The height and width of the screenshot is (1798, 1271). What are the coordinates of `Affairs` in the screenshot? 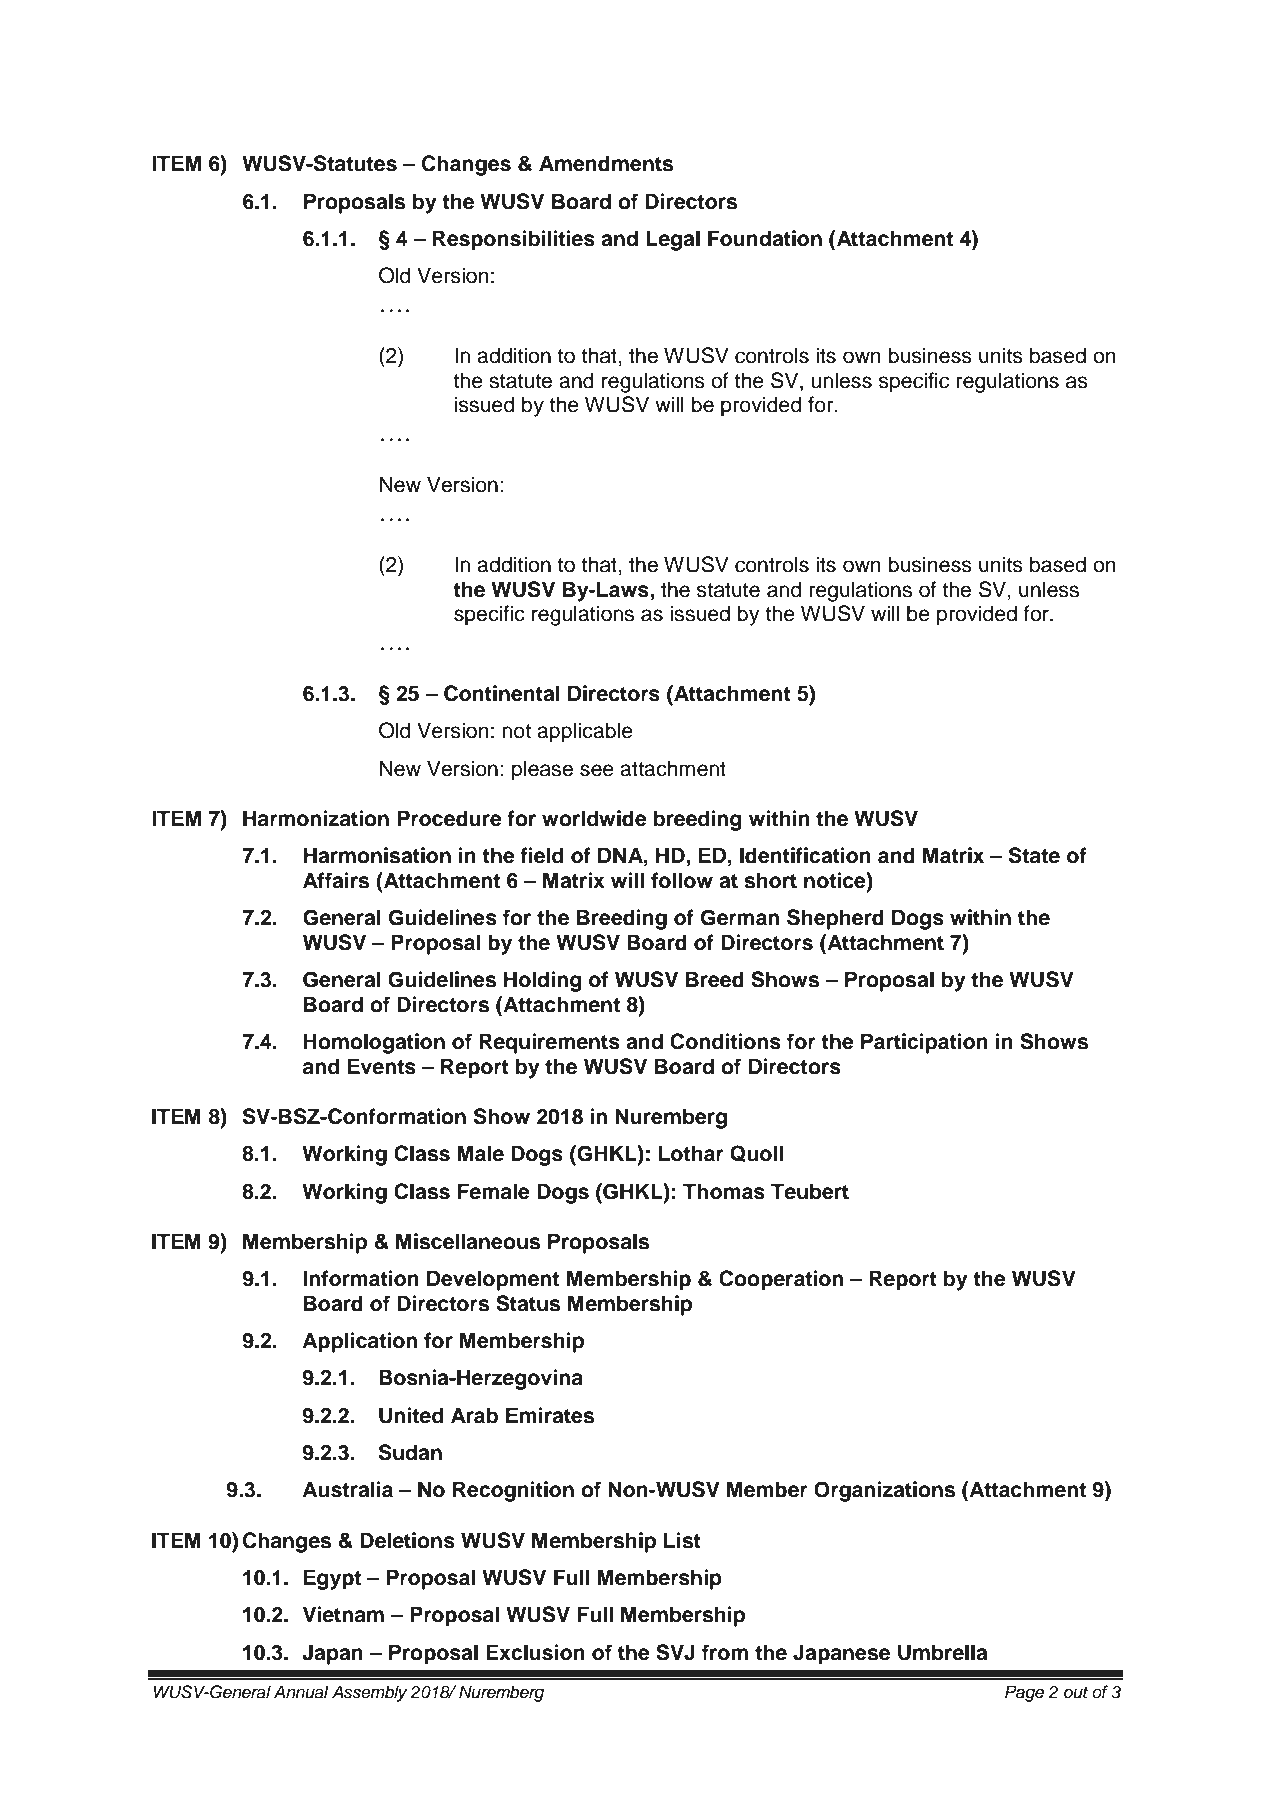 It's located at (336, 880).
